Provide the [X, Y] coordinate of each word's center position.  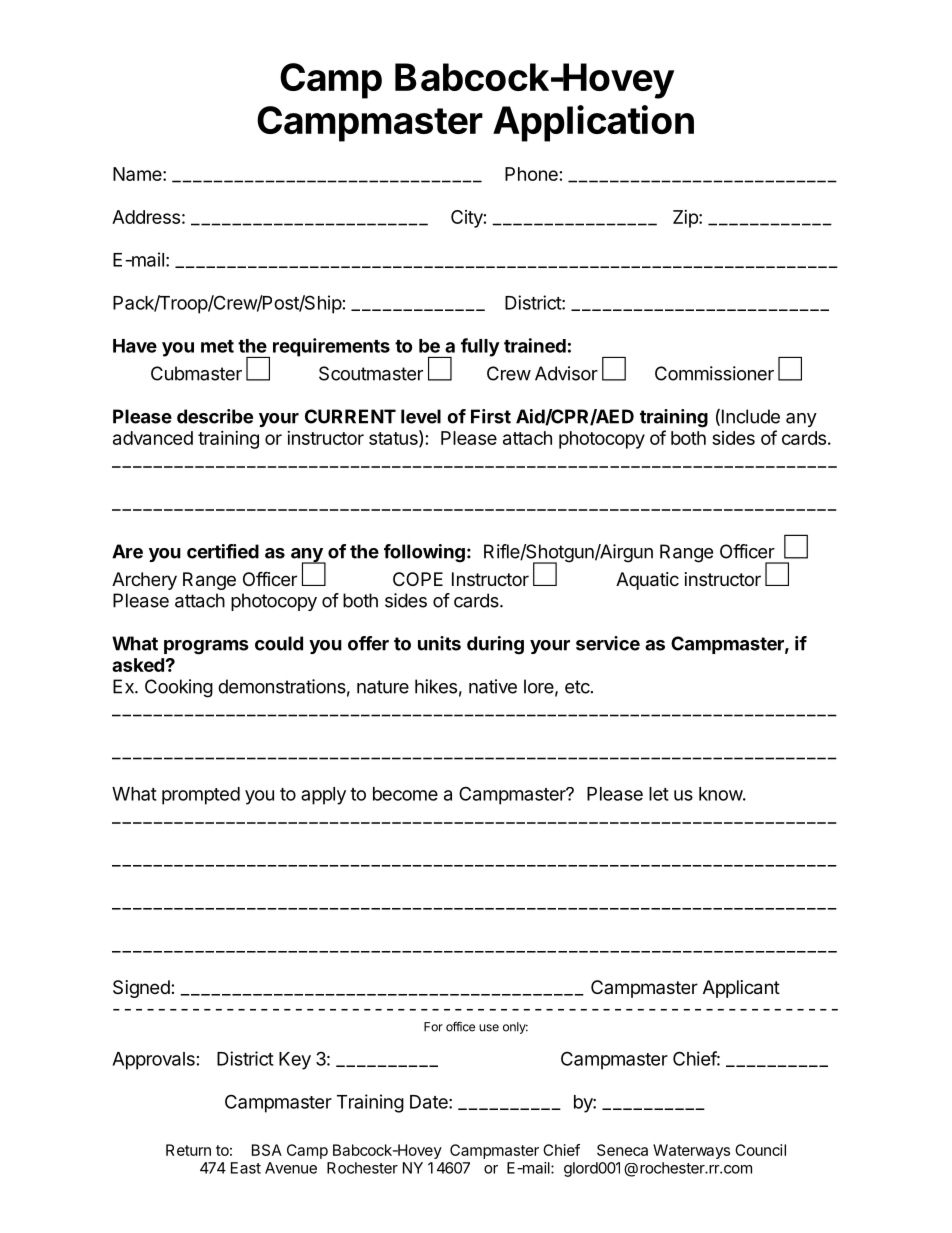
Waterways [691, 1151]
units [439, 643]
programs [206, 647]
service [608, 643]
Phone [531, 174]
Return [188, 1150]
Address [146, 217]
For [433, 1027]
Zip [686, 219]
